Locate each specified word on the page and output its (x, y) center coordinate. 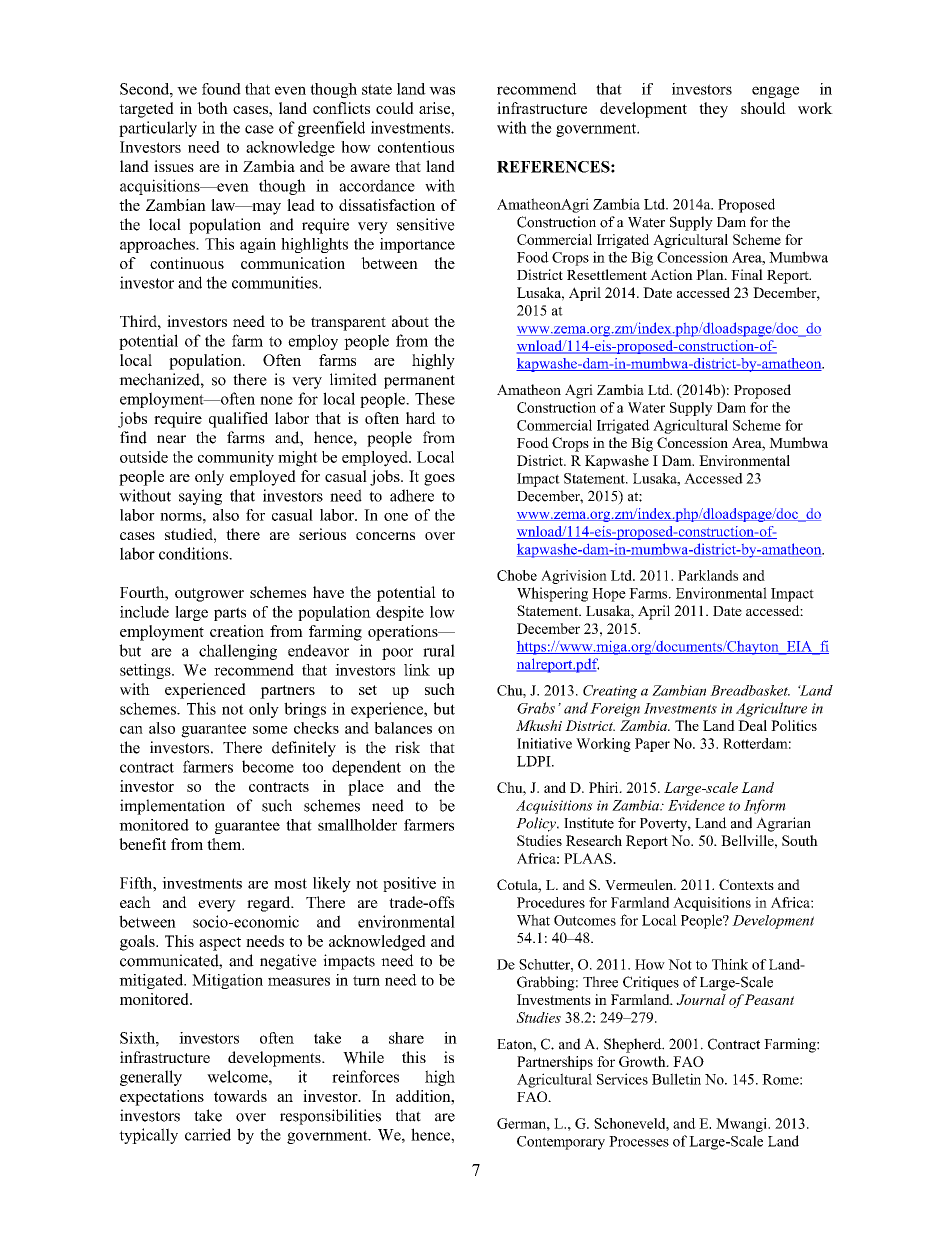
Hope (609, 595)
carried (208, 1134)
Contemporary (561, 1143)
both (212, 108)
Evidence (696, 805)
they (713, 110)
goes (439, 480)
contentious (416, 147)
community (236, 459)
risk (407, 747)
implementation (172, 807)
